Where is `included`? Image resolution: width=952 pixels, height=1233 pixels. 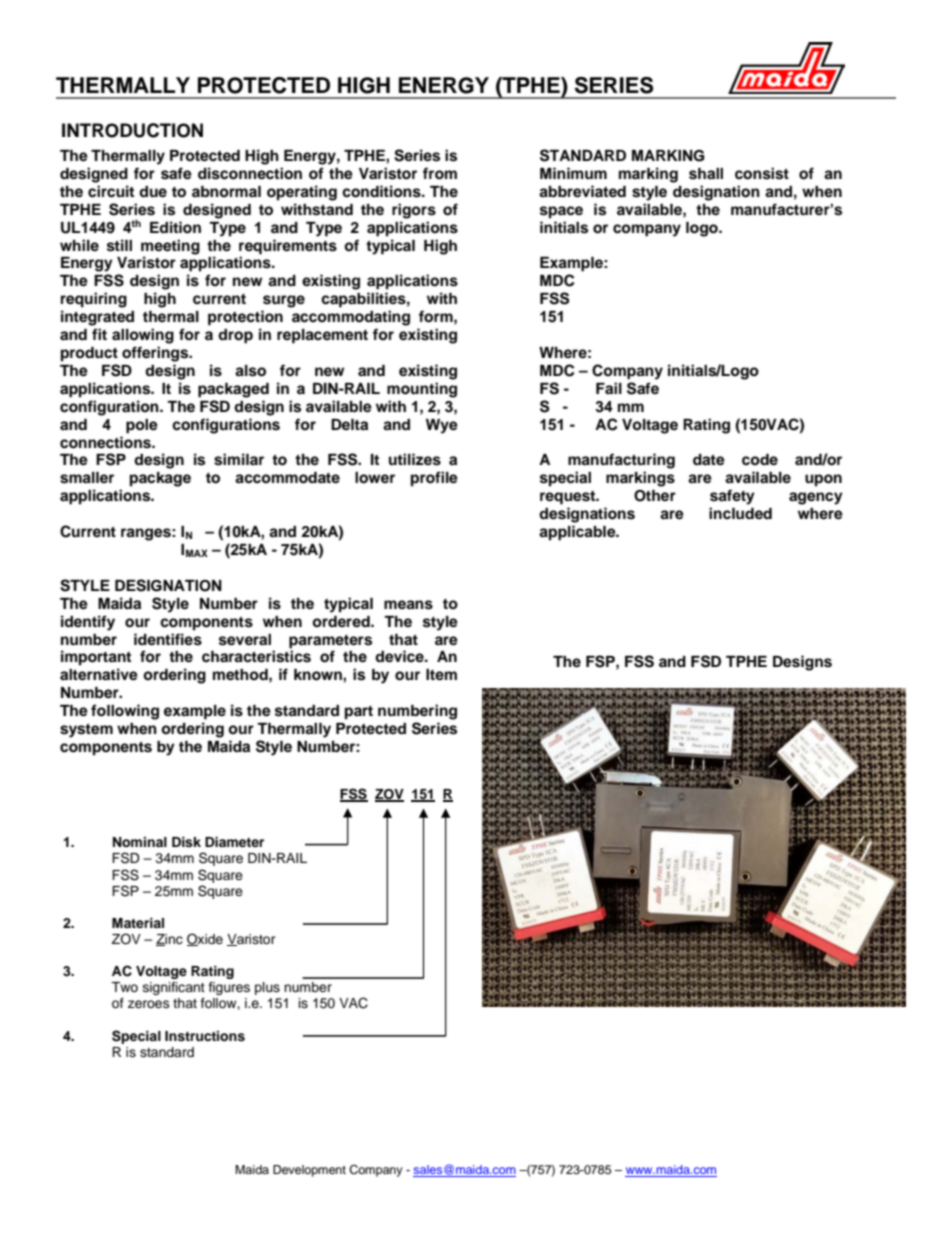 included is located at coordinates (740, 513).
